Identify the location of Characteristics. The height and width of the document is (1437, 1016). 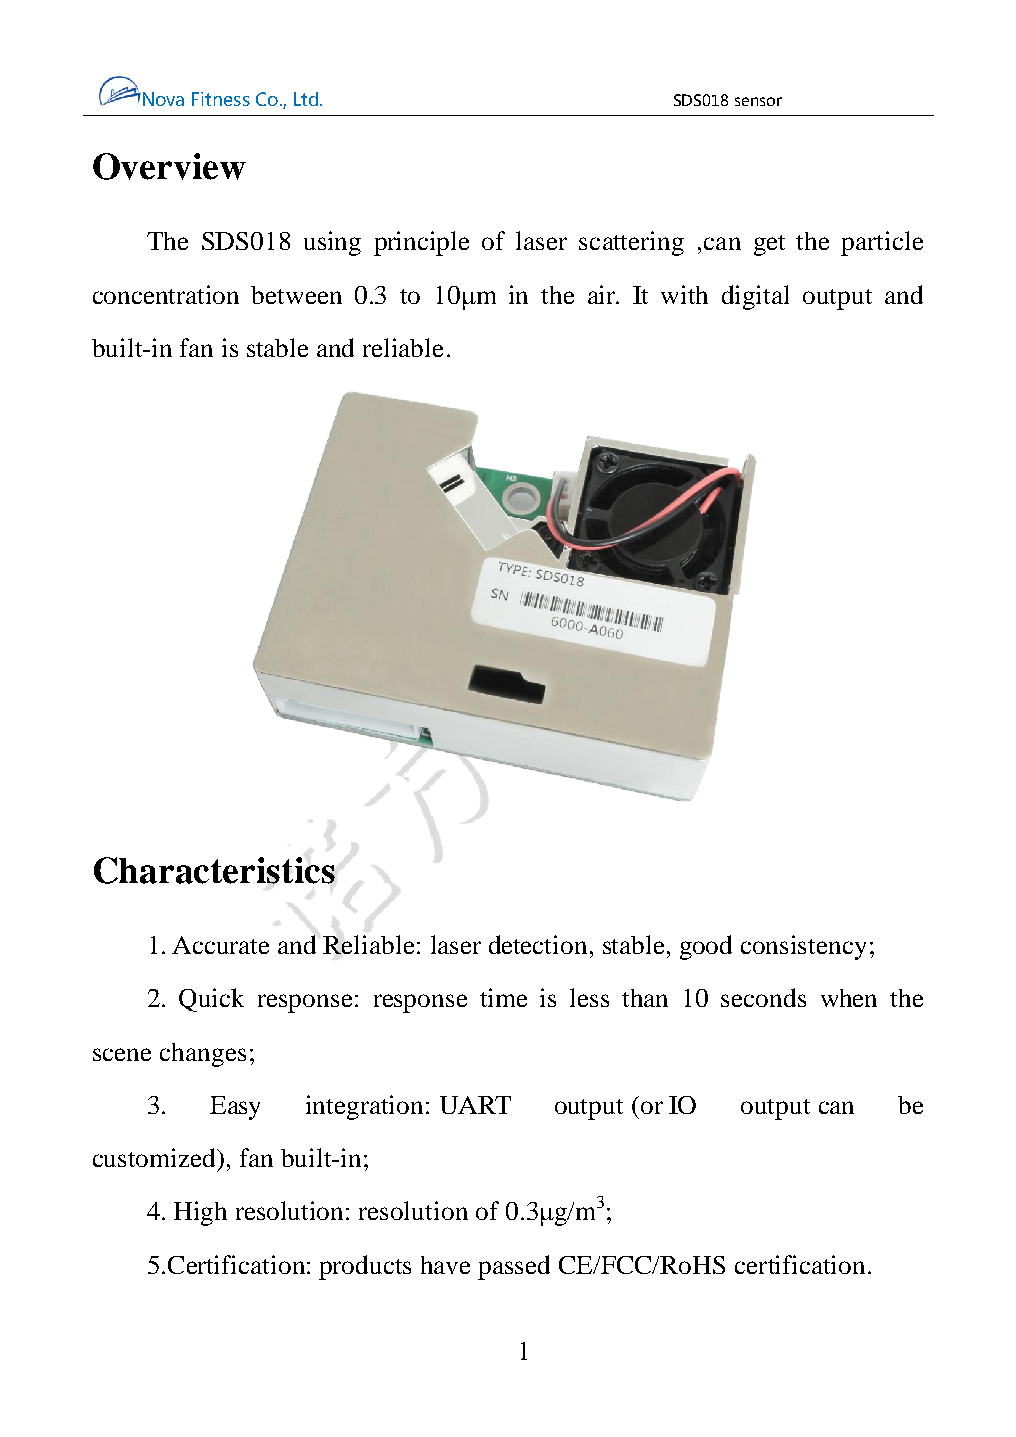
(214, 870).
